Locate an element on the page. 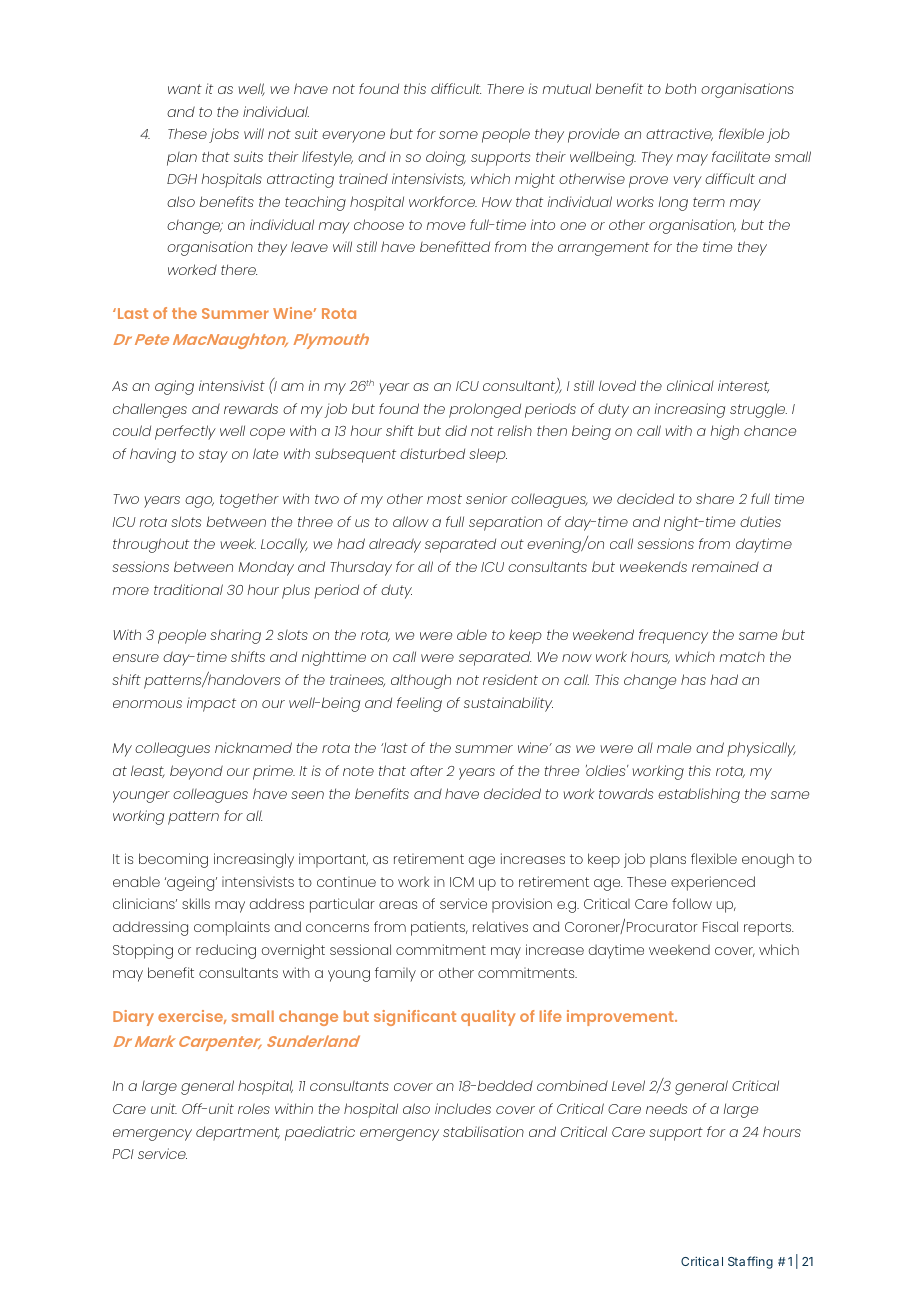 The width and height of the image is (924, 1308). share is located at coordinates (715, 498).
